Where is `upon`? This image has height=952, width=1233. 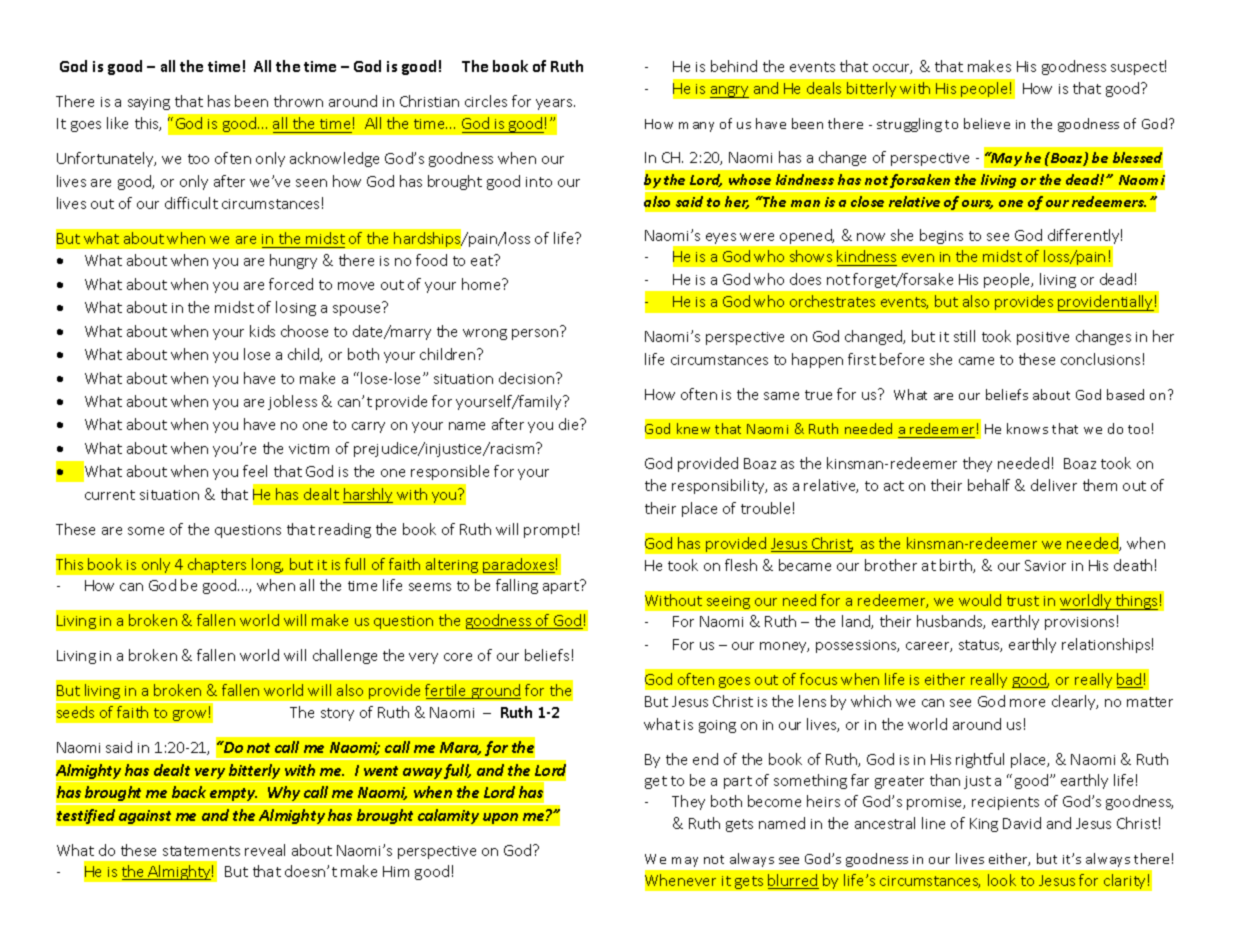
upon is located at coordinates (500, 818).
